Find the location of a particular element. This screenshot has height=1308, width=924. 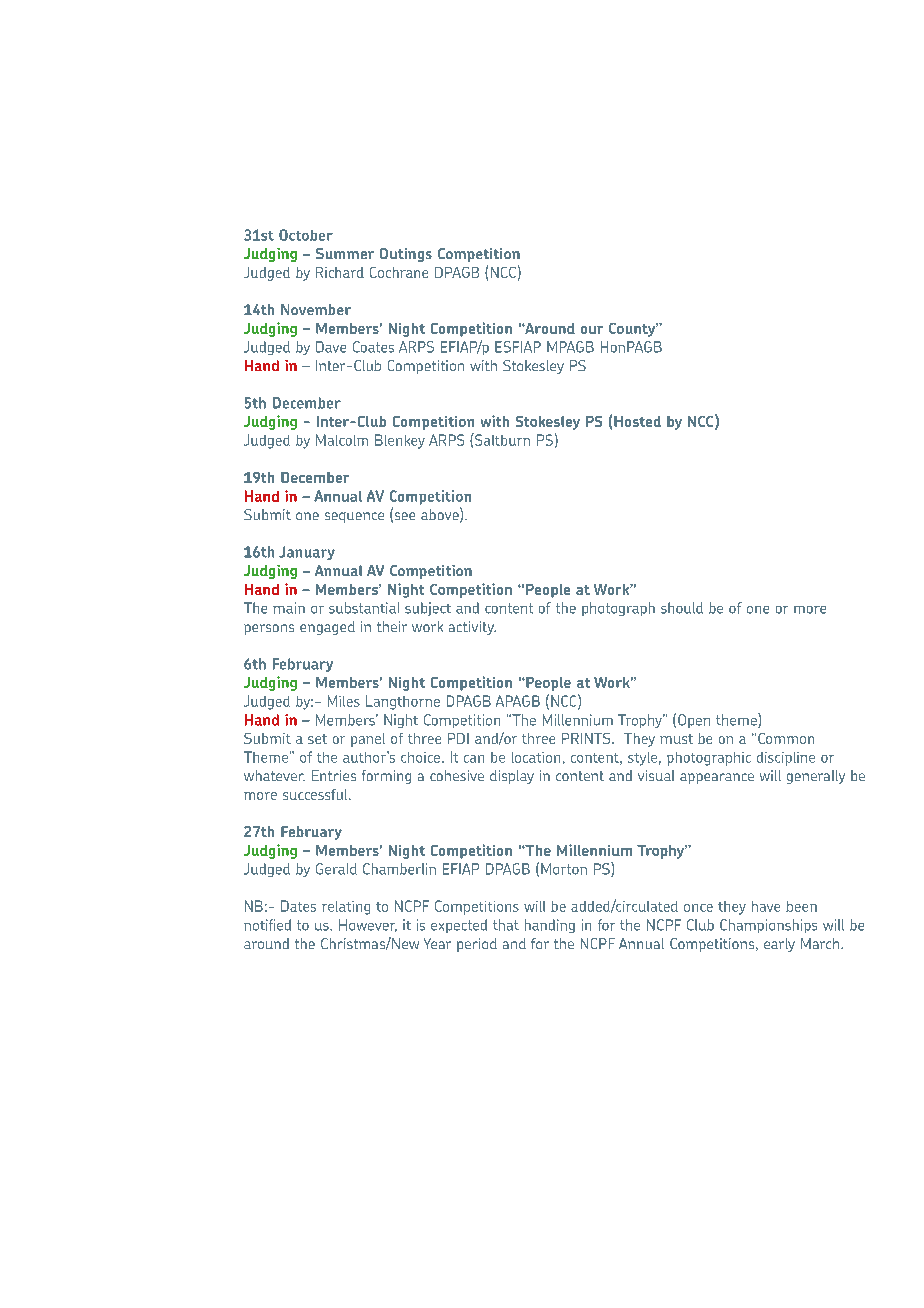

location is located at coordinates (536, 757).
